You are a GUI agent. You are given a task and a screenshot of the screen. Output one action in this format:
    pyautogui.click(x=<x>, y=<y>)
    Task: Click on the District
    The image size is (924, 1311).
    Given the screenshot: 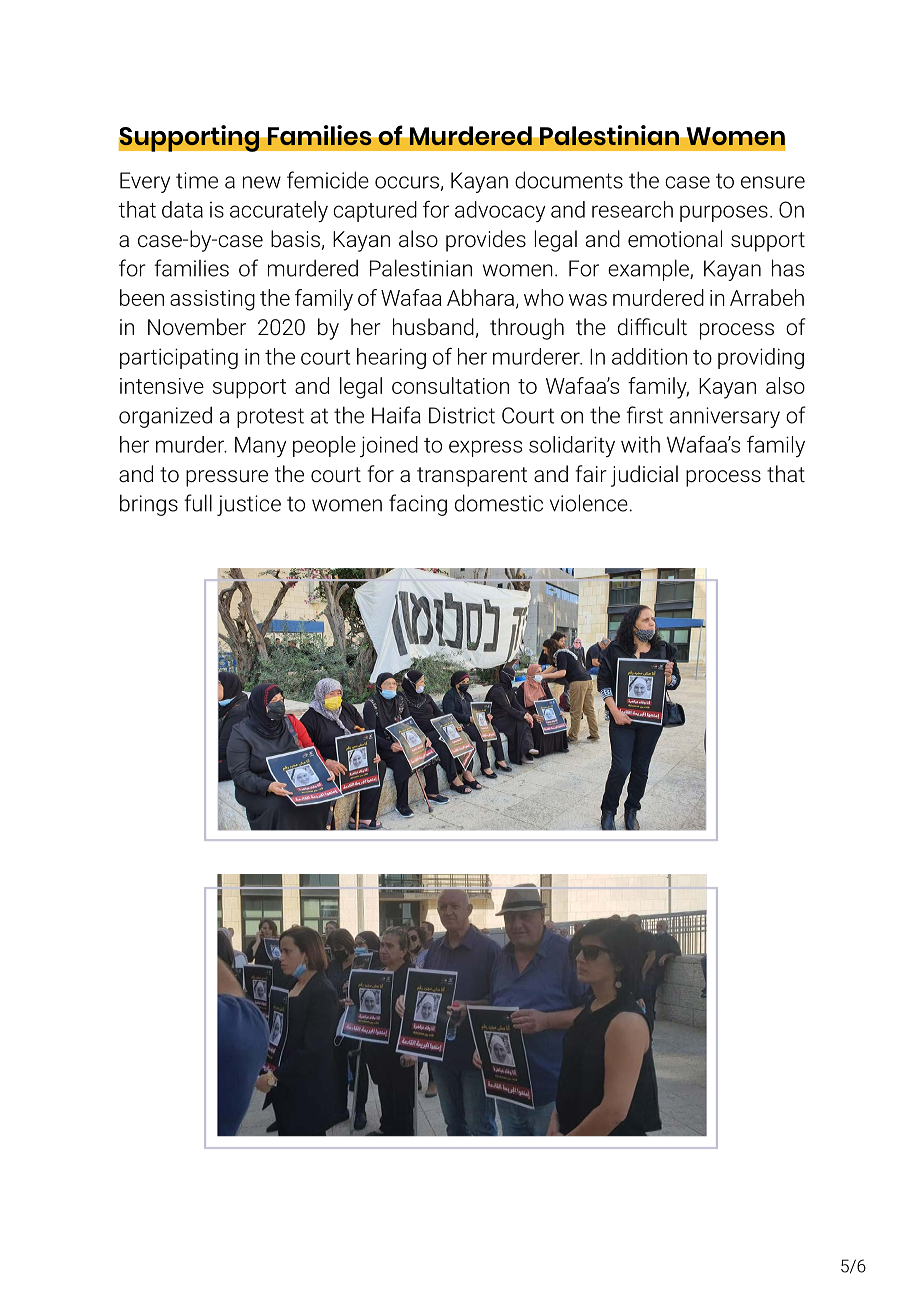 What is the action you would take?
    pyautogui.click(x=462, y=415)
